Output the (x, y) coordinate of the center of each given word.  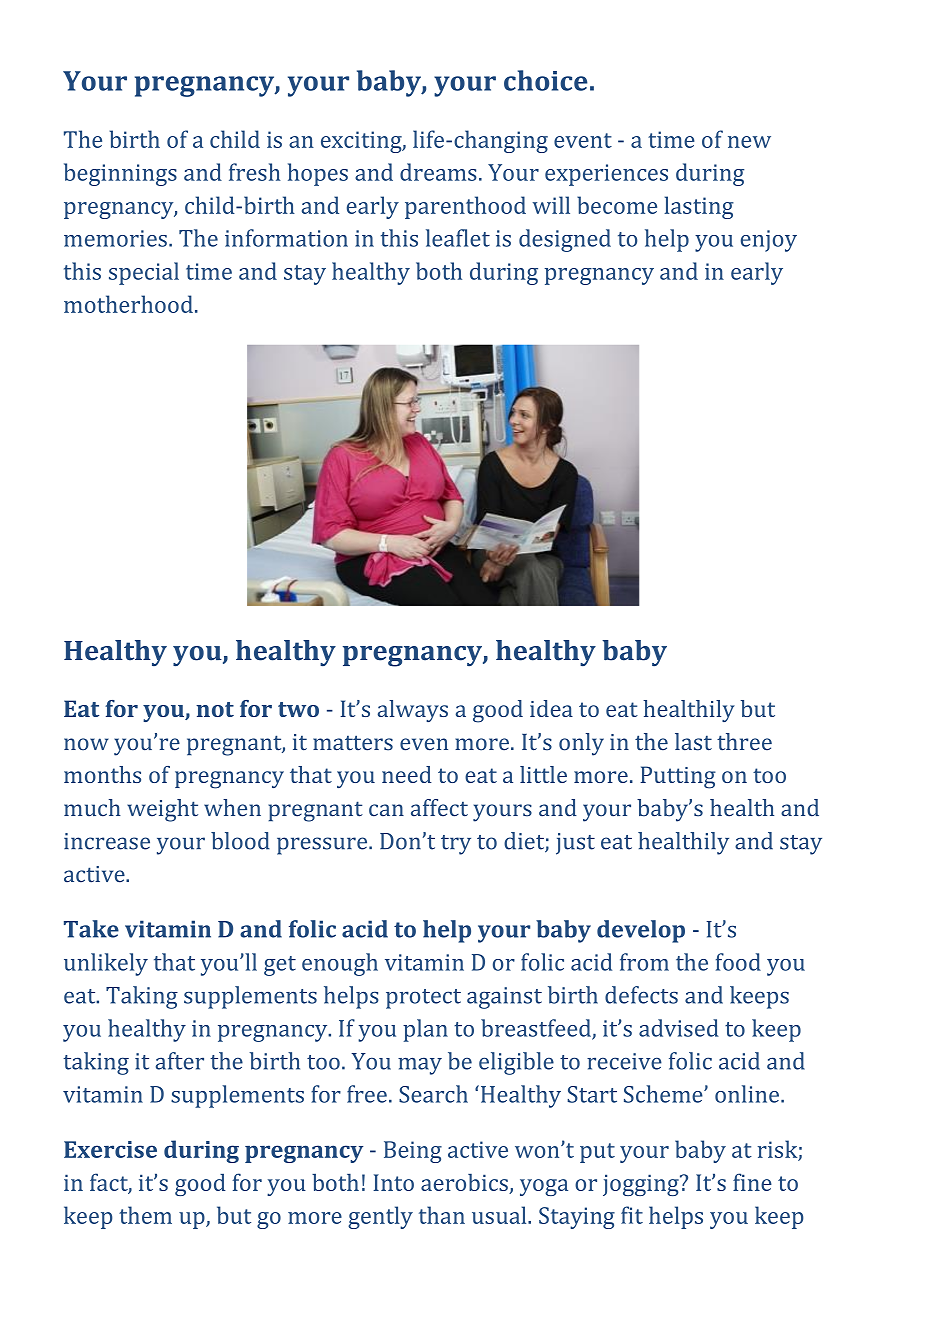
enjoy (769, 241)
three (744, 742)
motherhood (128, 304)
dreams (438, 172)
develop (641, 931)
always (413, 711)
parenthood (465, 207)
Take (91, 929)
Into (393, 1182)
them (145, 1215)
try (456, 845)
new (749, 142)
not (215, 709)
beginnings (120, 174)
